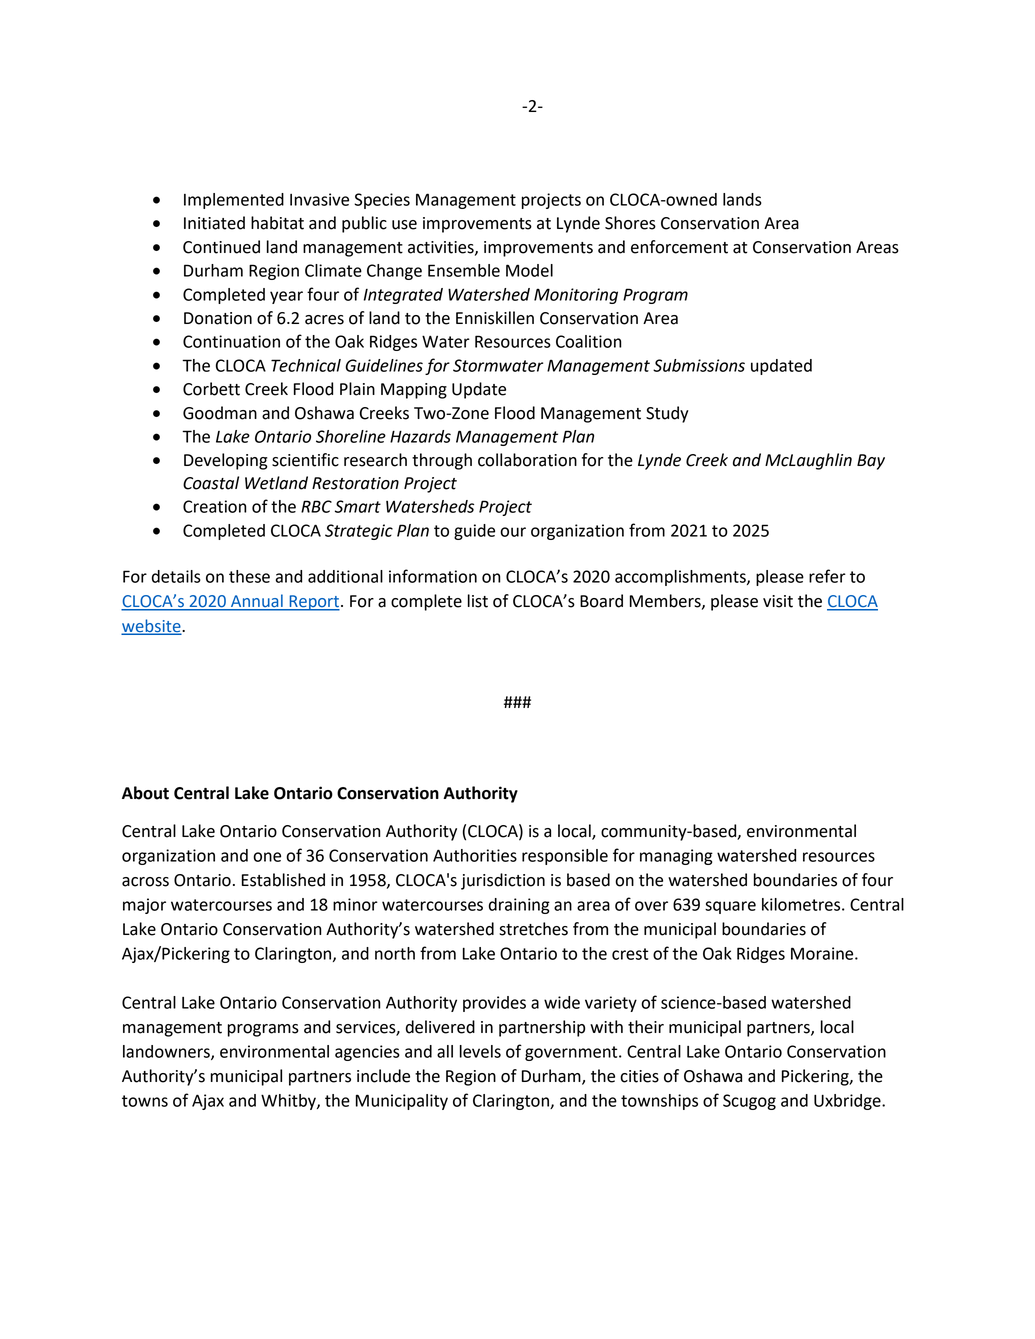 Image resolution: width=1035 pixels, height=1339 pixels. What do you see at coordinates (679, 247) in the screenshot?
I see `enforcement` at bounding box center [679, 247].
